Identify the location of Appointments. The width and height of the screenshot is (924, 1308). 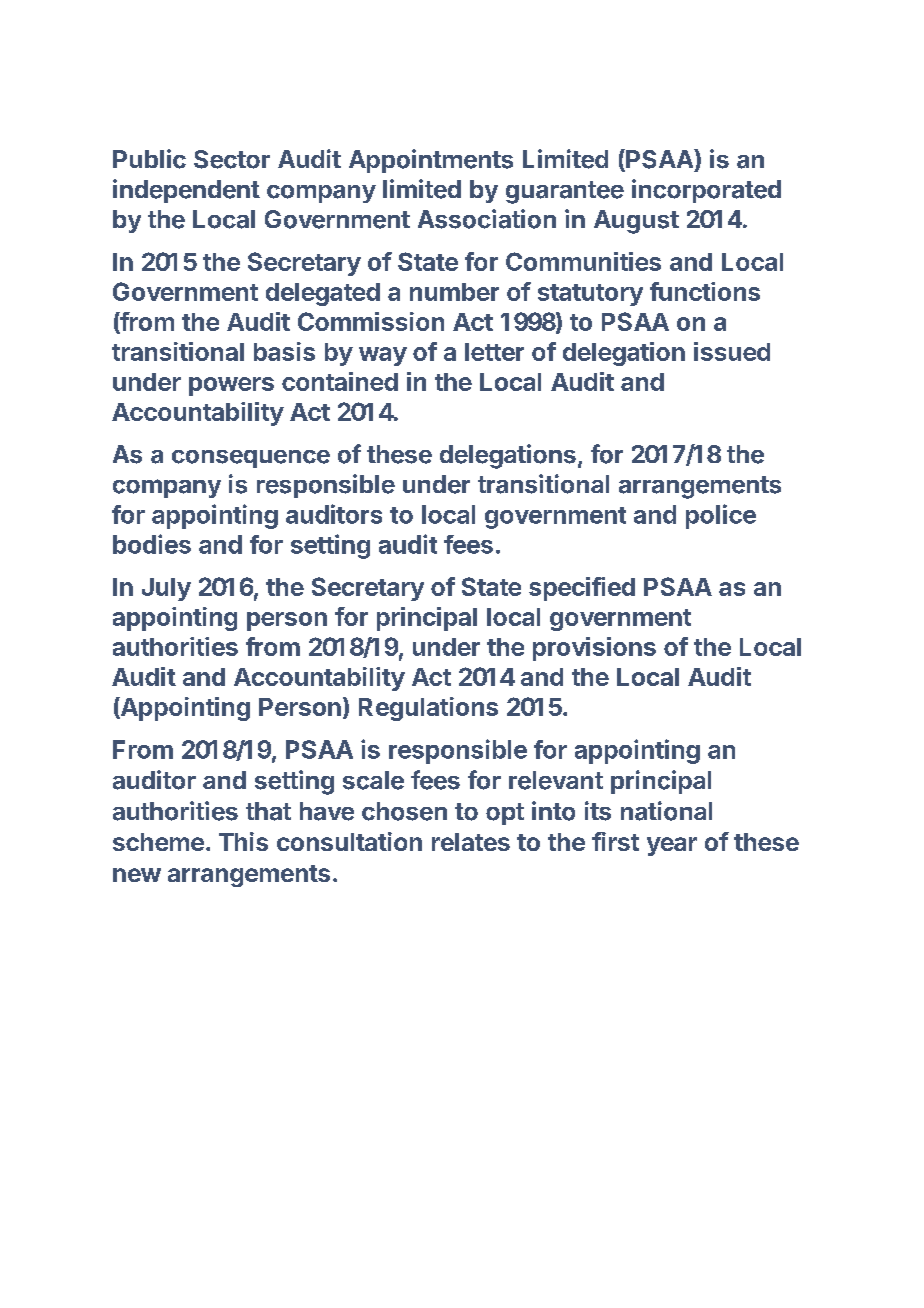
(431, 161).
